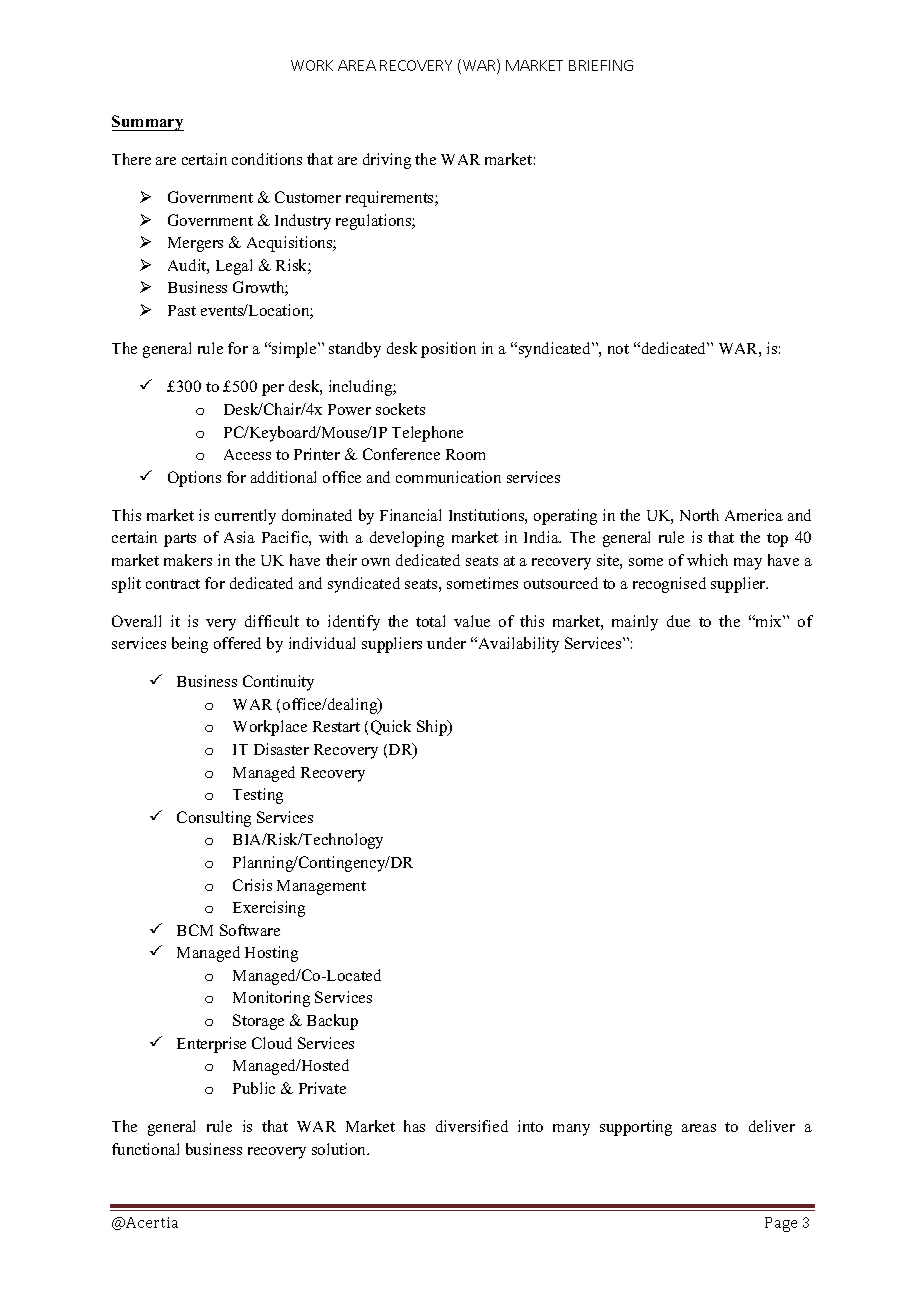 The height and width of the screenshot is (1308, 924). I want to click on being, so click(190, 645).
